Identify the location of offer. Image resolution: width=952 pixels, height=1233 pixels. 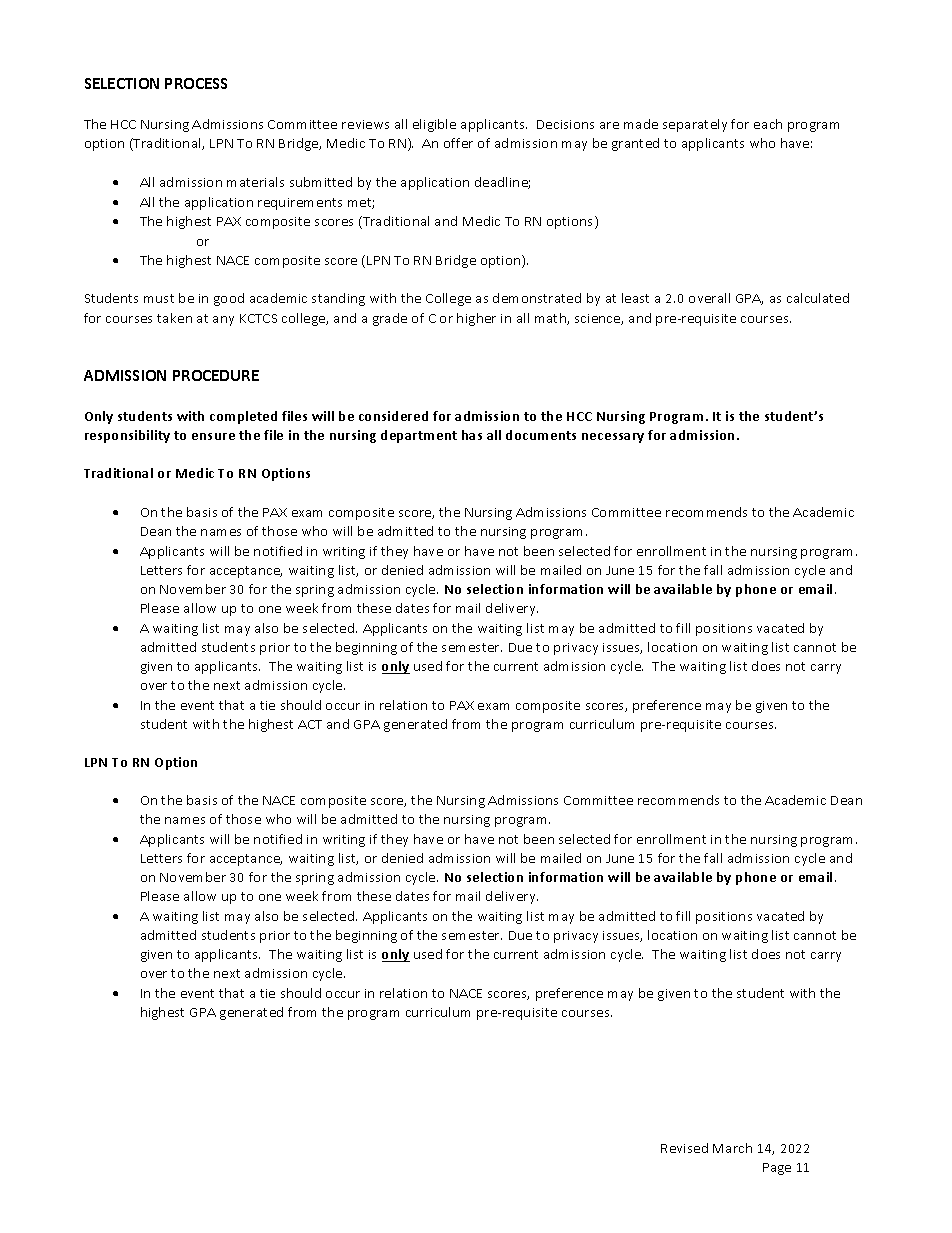
(458, 143).
